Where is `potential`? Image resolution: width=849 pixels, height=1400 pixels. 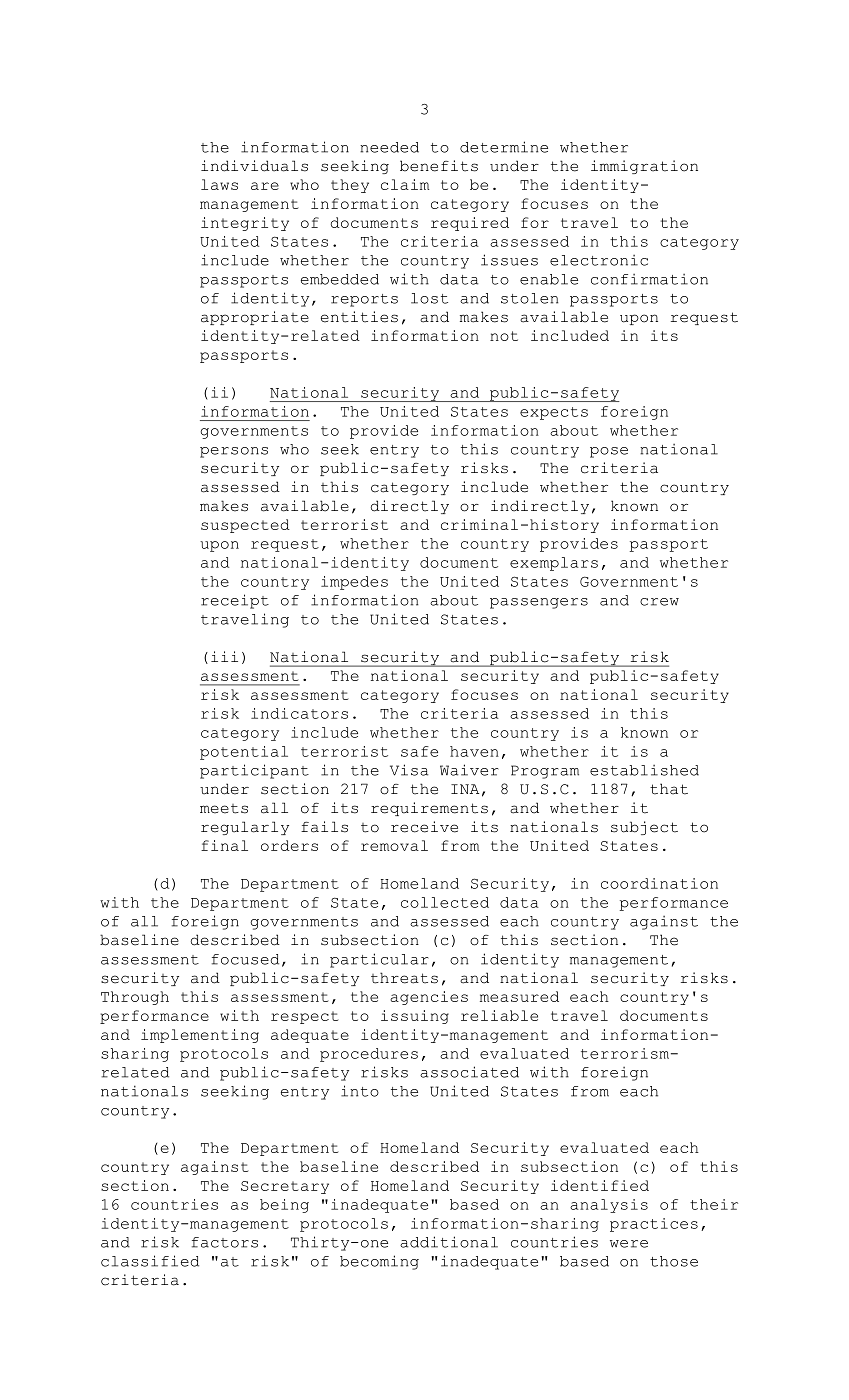 potential is located at coordinates (244, 753).
